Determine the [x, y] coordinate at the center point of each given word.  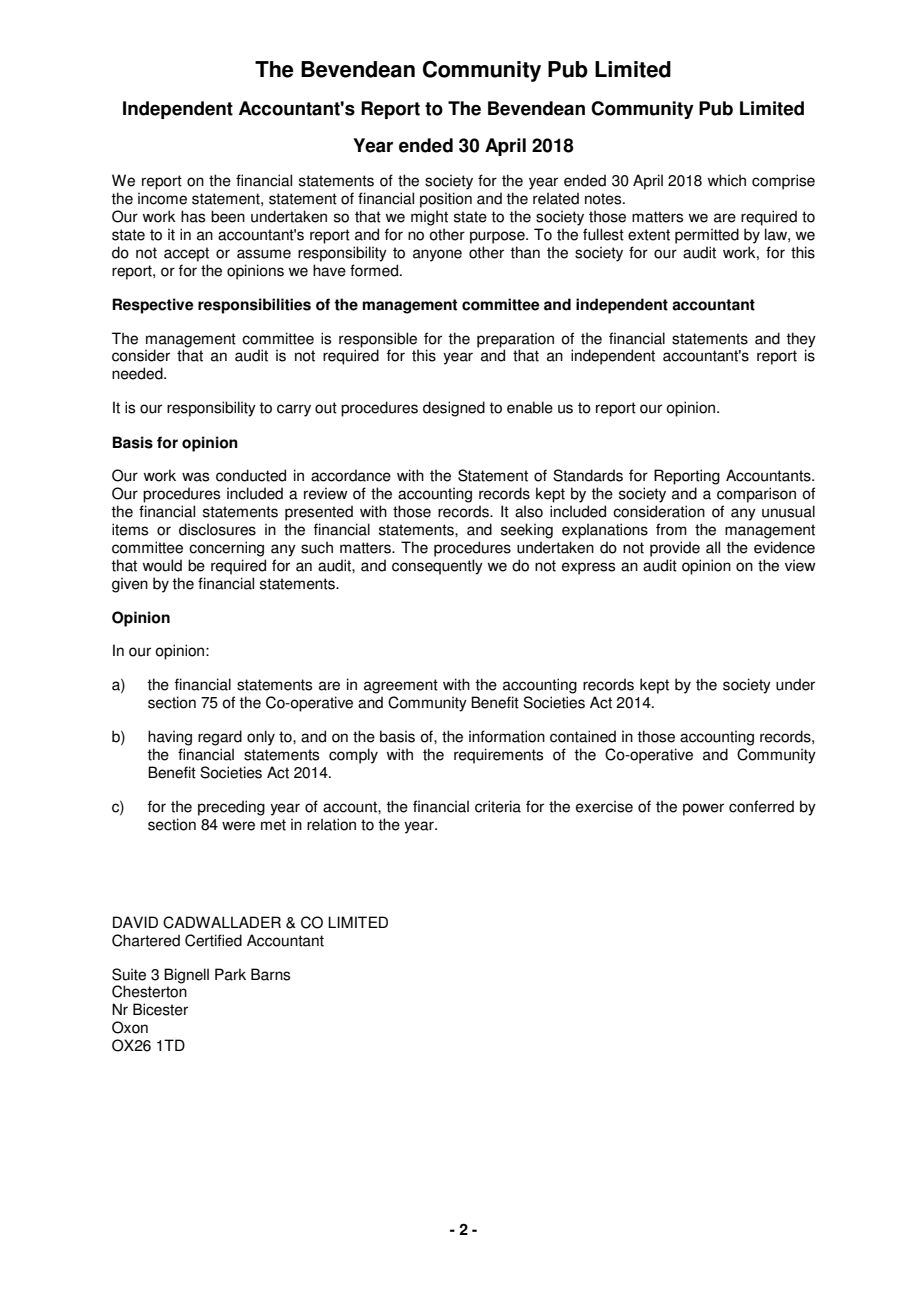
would [162, 565]
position [446, 200]
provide [675, 549]
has [193, 216]
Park [230, 974]
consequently [437, 567]
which [726, 180]
